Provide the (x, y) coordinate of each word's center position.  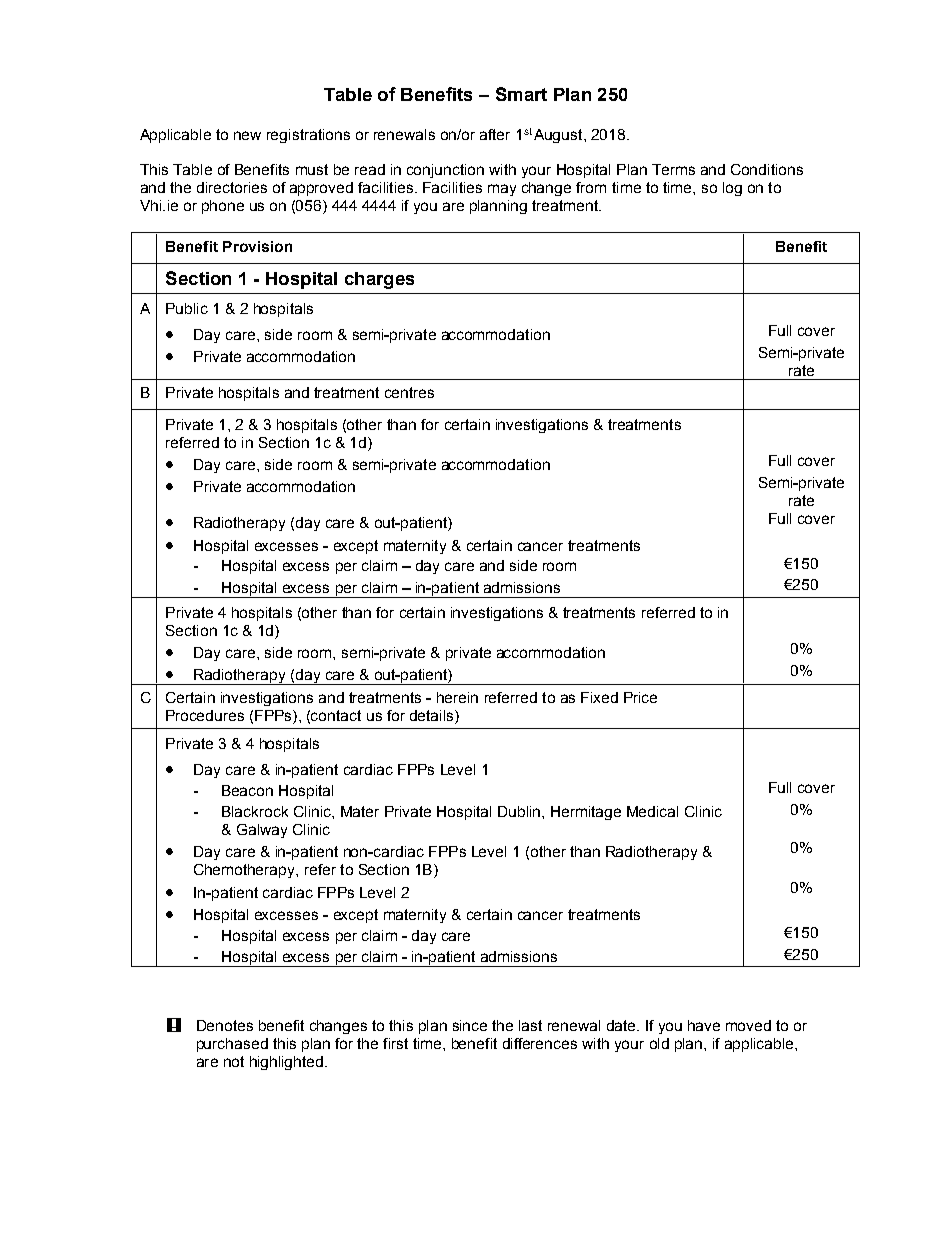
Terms (673, 169)
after (495, 134)
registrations (308, 136)
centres (409, 392)
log (732, 189)
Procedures (205, 715)
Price (640, 697)
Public (187, 308)
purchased (232, 1045)
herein (457, 697)
